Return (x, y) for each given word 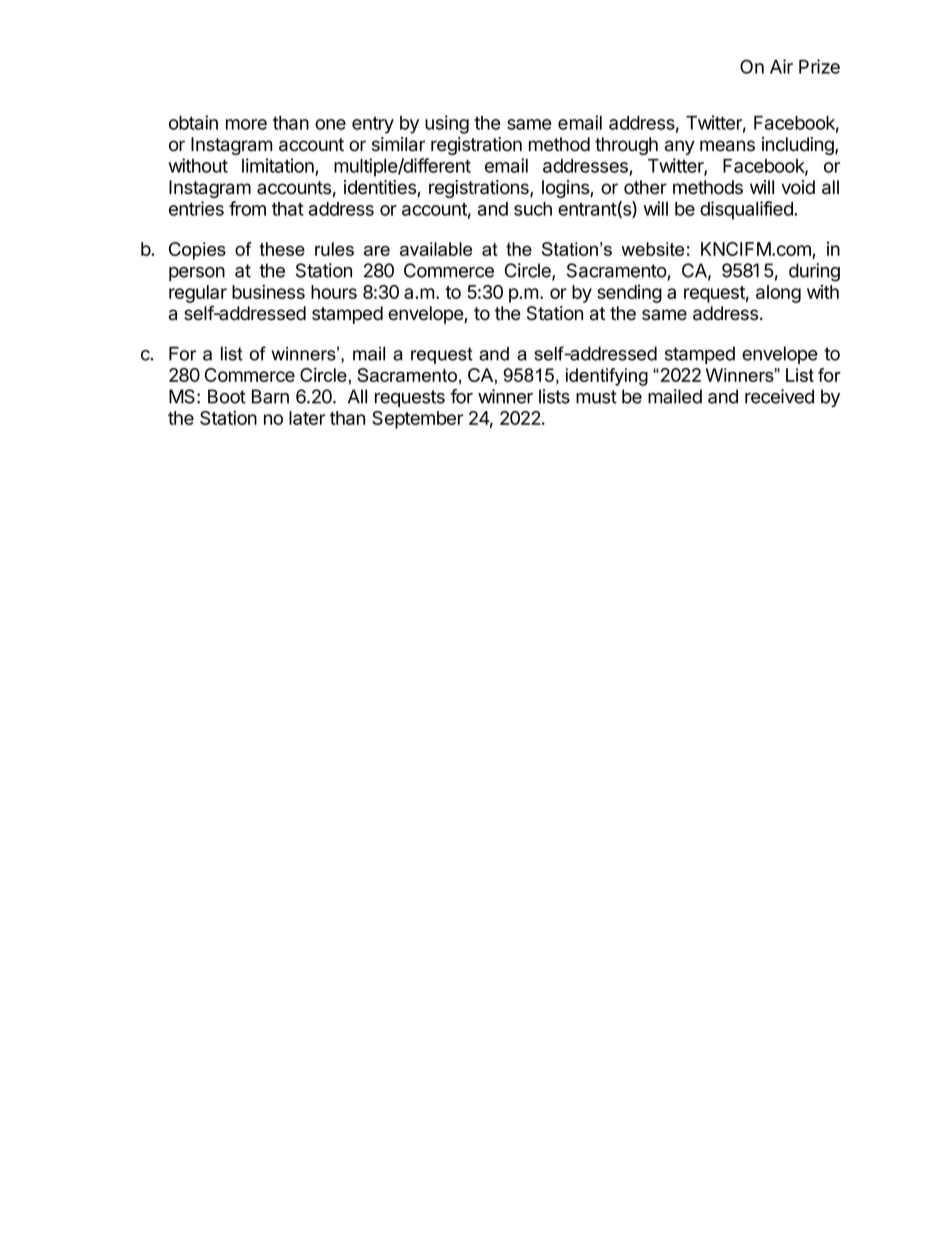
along (778, 294)
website (652, 249)
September (417, 420)
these (282, 249)
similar (398, 144)
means (727, 146)
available (436, 249)
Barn (270, 396)
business (268, 291)
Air (781, 66)
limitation (278, 165)
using (447, 124)
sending (629, 294)
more (246, 124)
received (779, 396)
